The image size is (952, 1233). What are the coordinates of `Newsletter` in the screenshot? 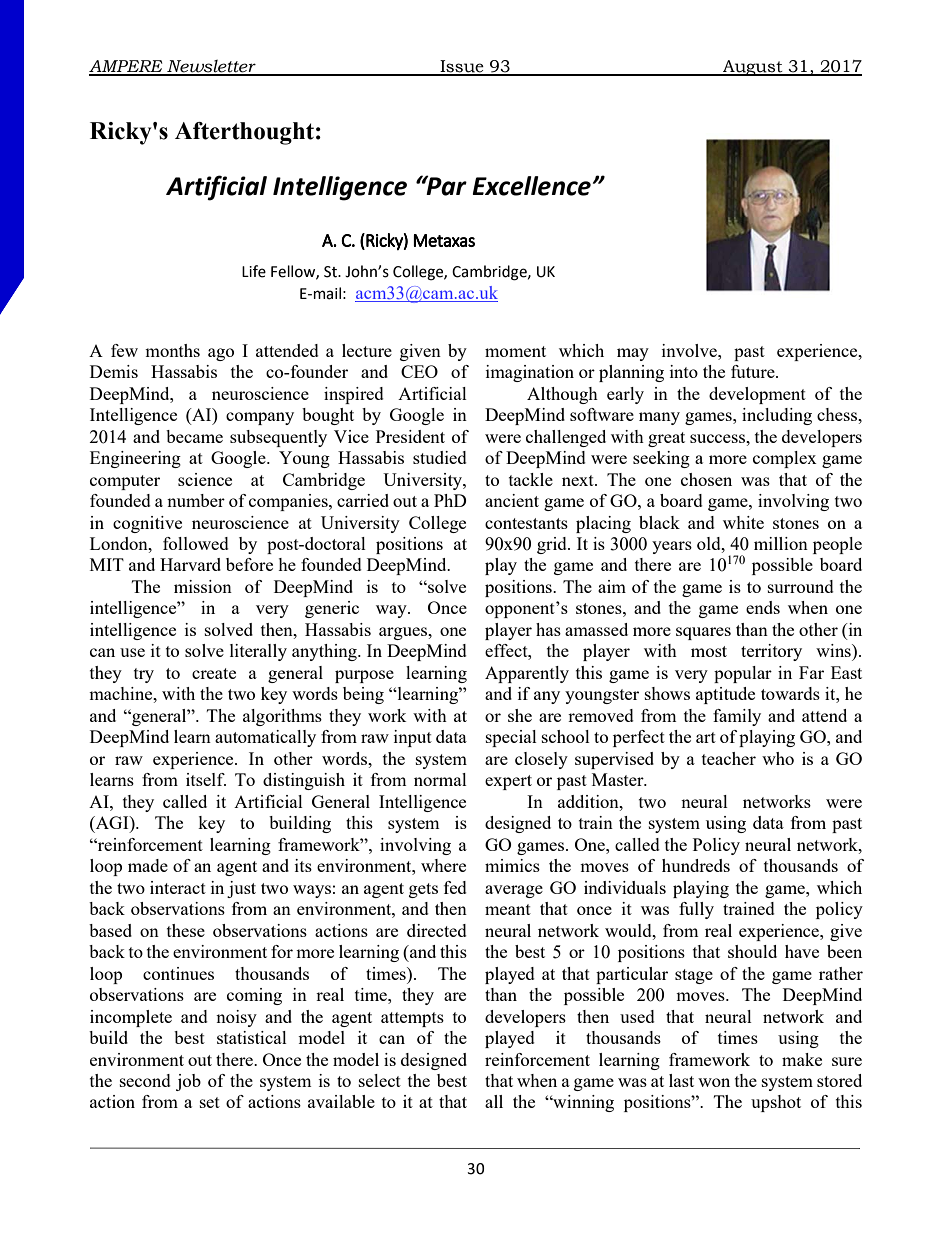 It's located at (211, 67).
